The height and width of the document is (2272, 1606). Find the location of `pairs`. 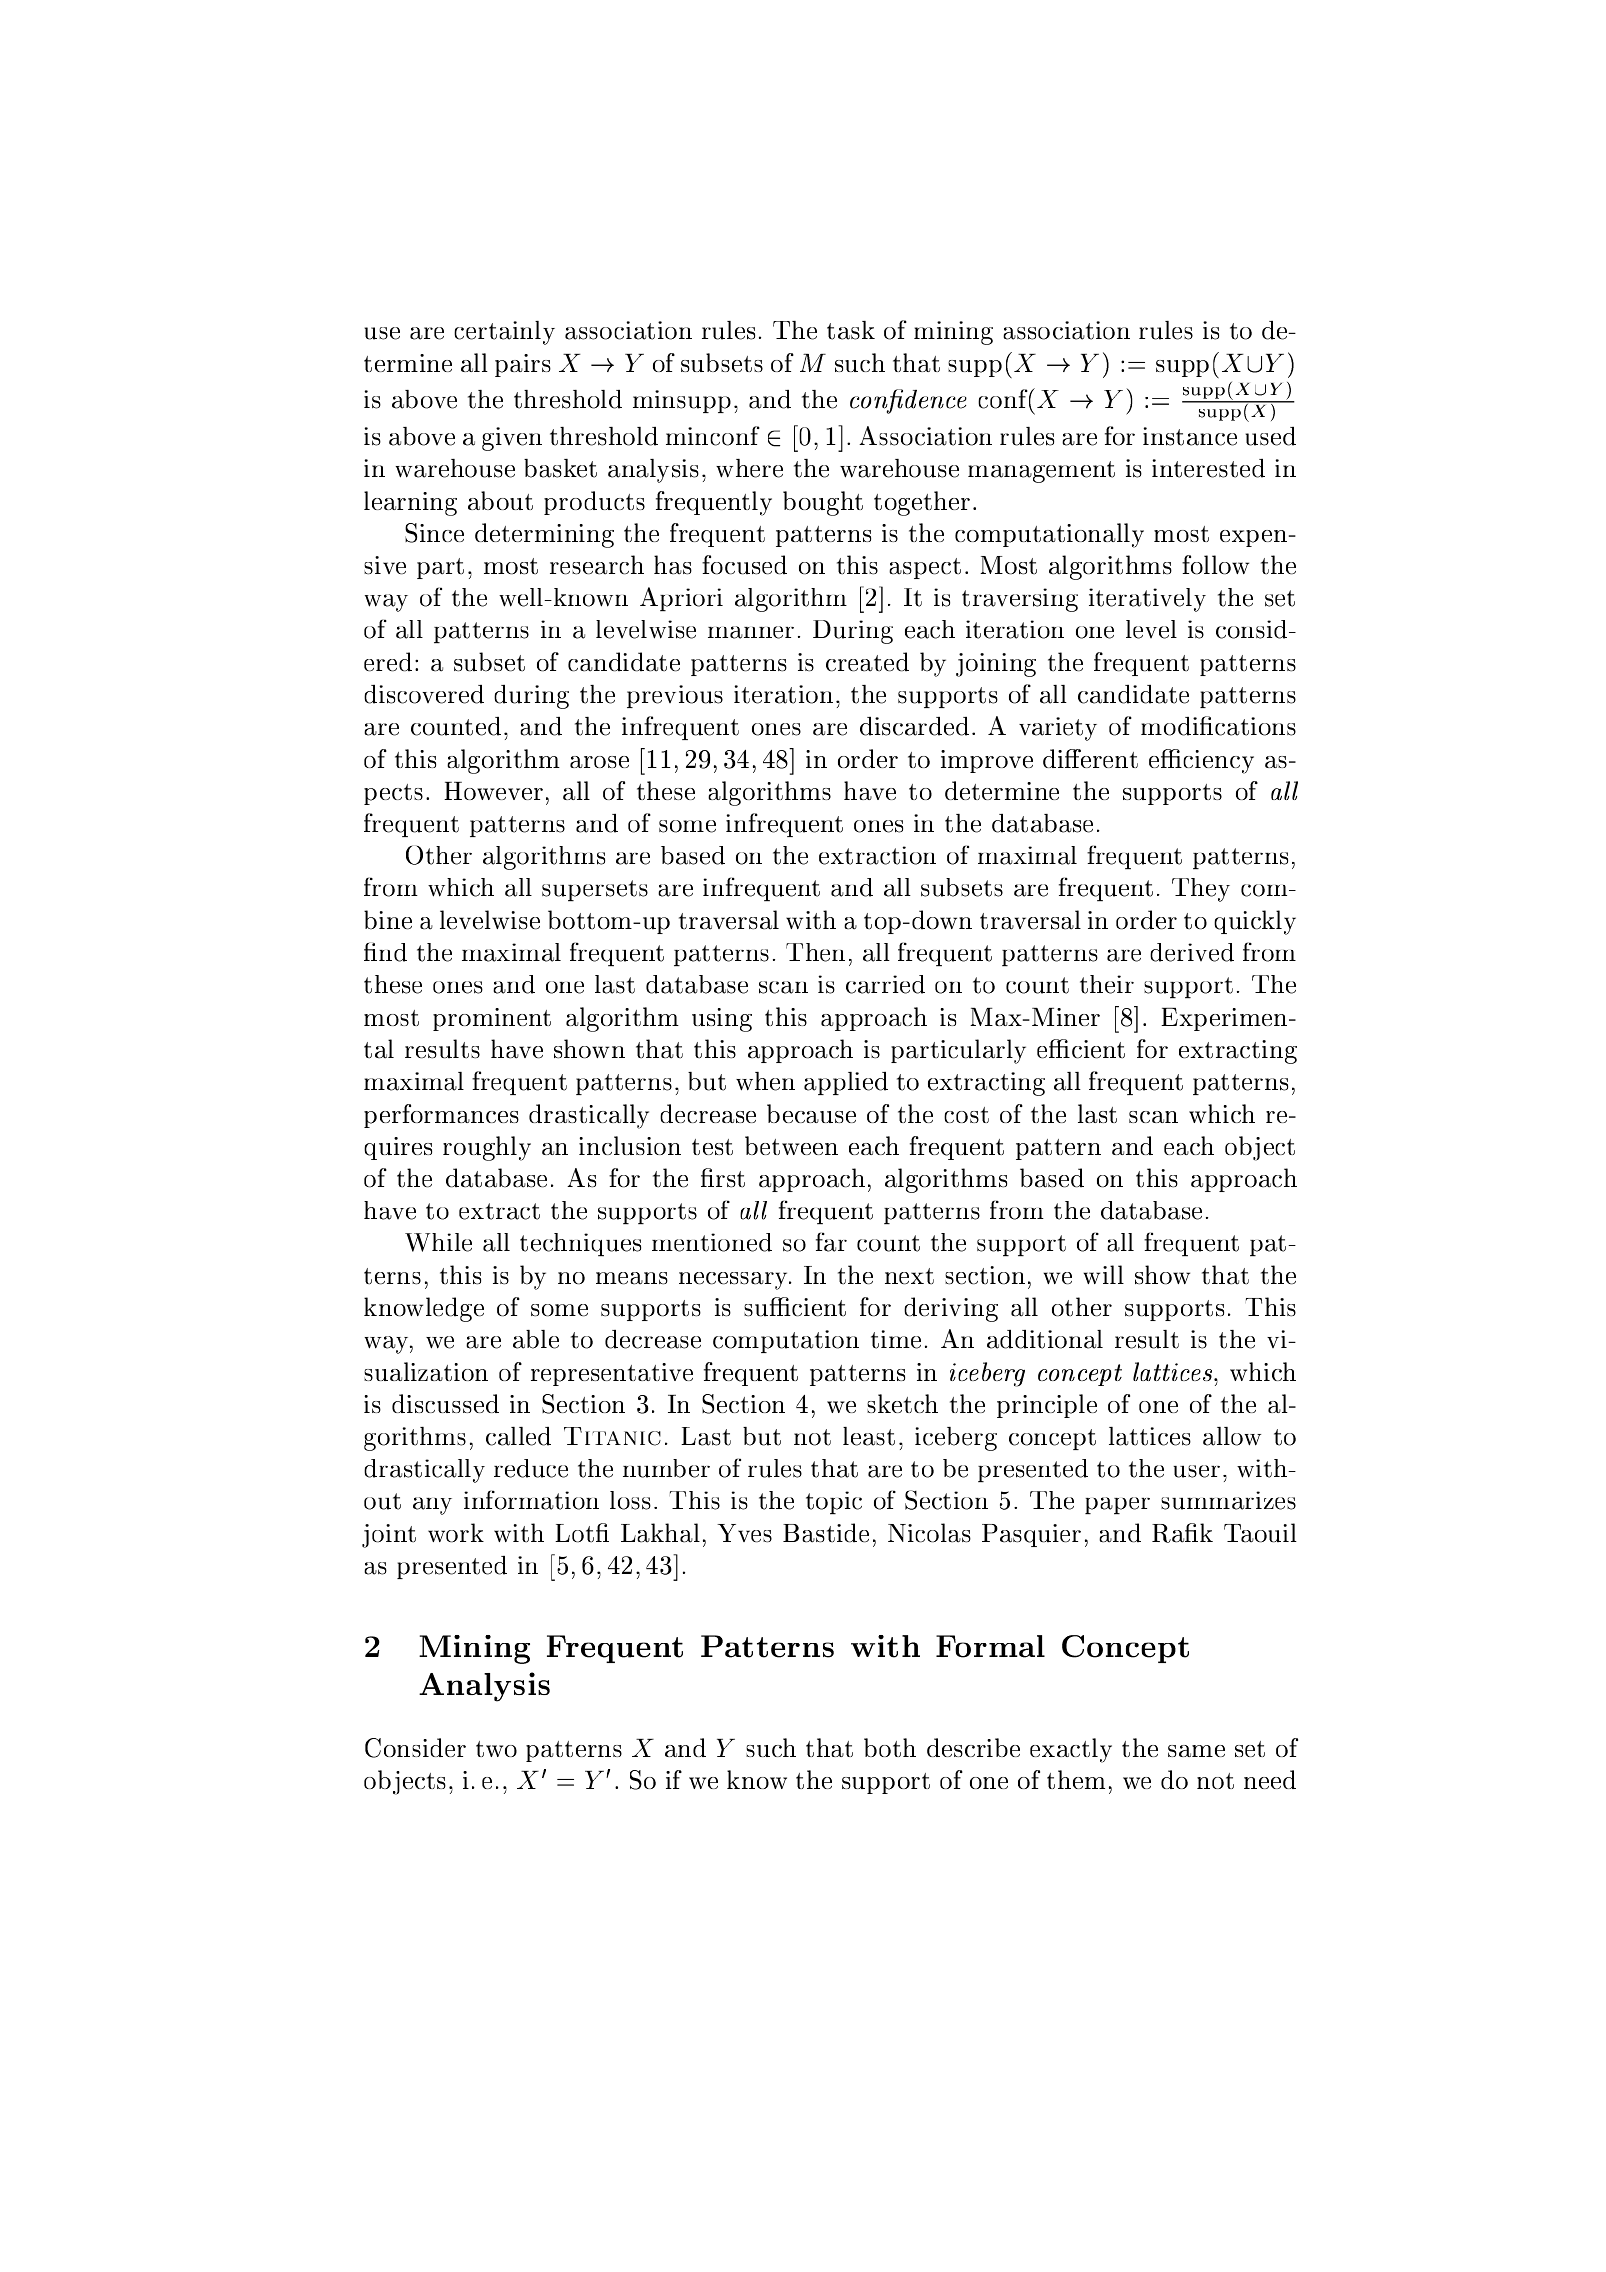

pairs is located at coordinates (523, 365).
